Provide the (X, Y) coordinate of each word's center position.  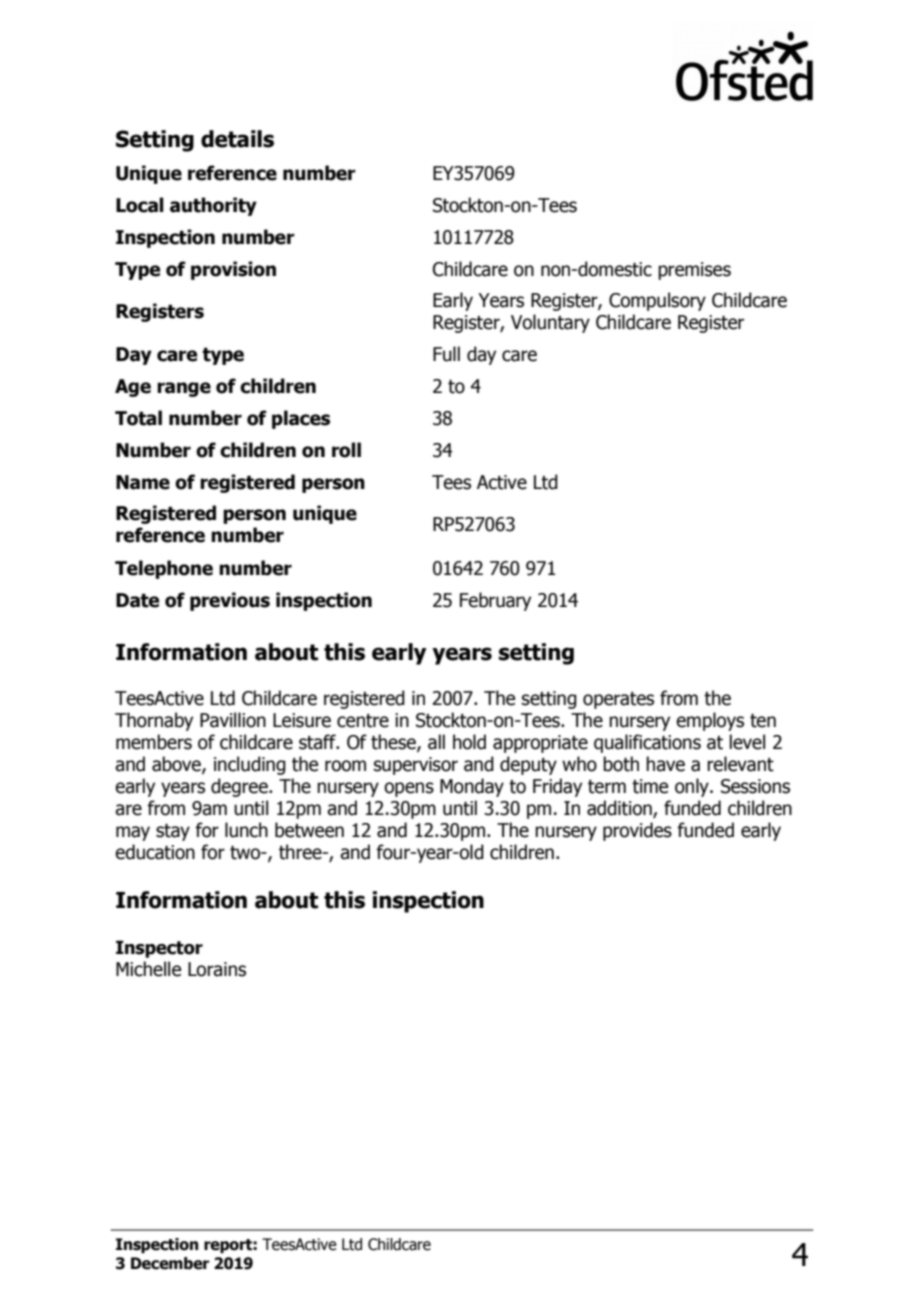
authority (213, 206)
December (170, 1263)
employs (710, 721)
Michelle (148, 969)
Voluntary (550, 323)
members (154, 742)
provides (637, 831)
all (436, 742)
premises (694, 271)
